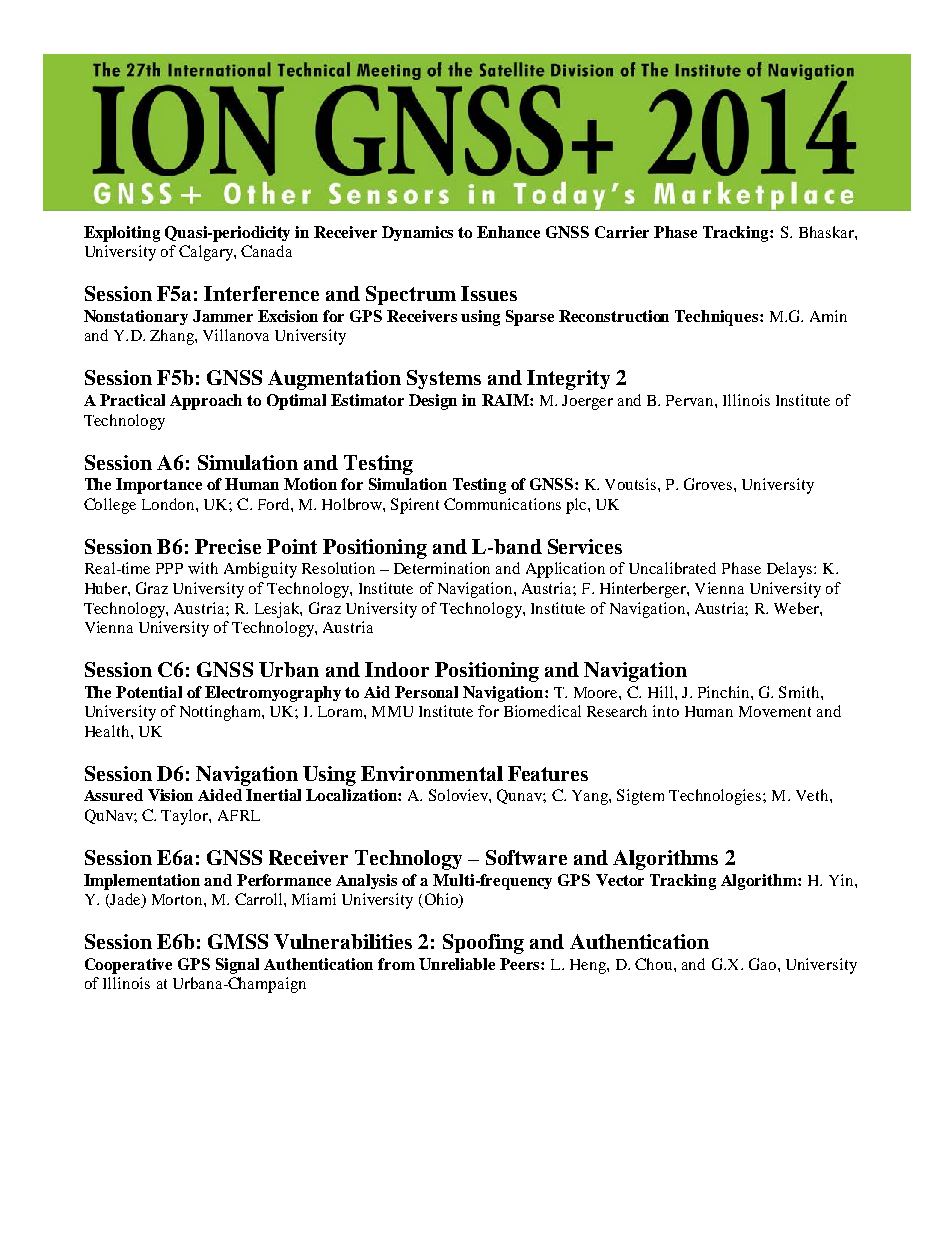 The height and width of the image is (1233, 952). Describe the element at coordinates (221, 713) in the image. I see `Nottingham` at that location.
